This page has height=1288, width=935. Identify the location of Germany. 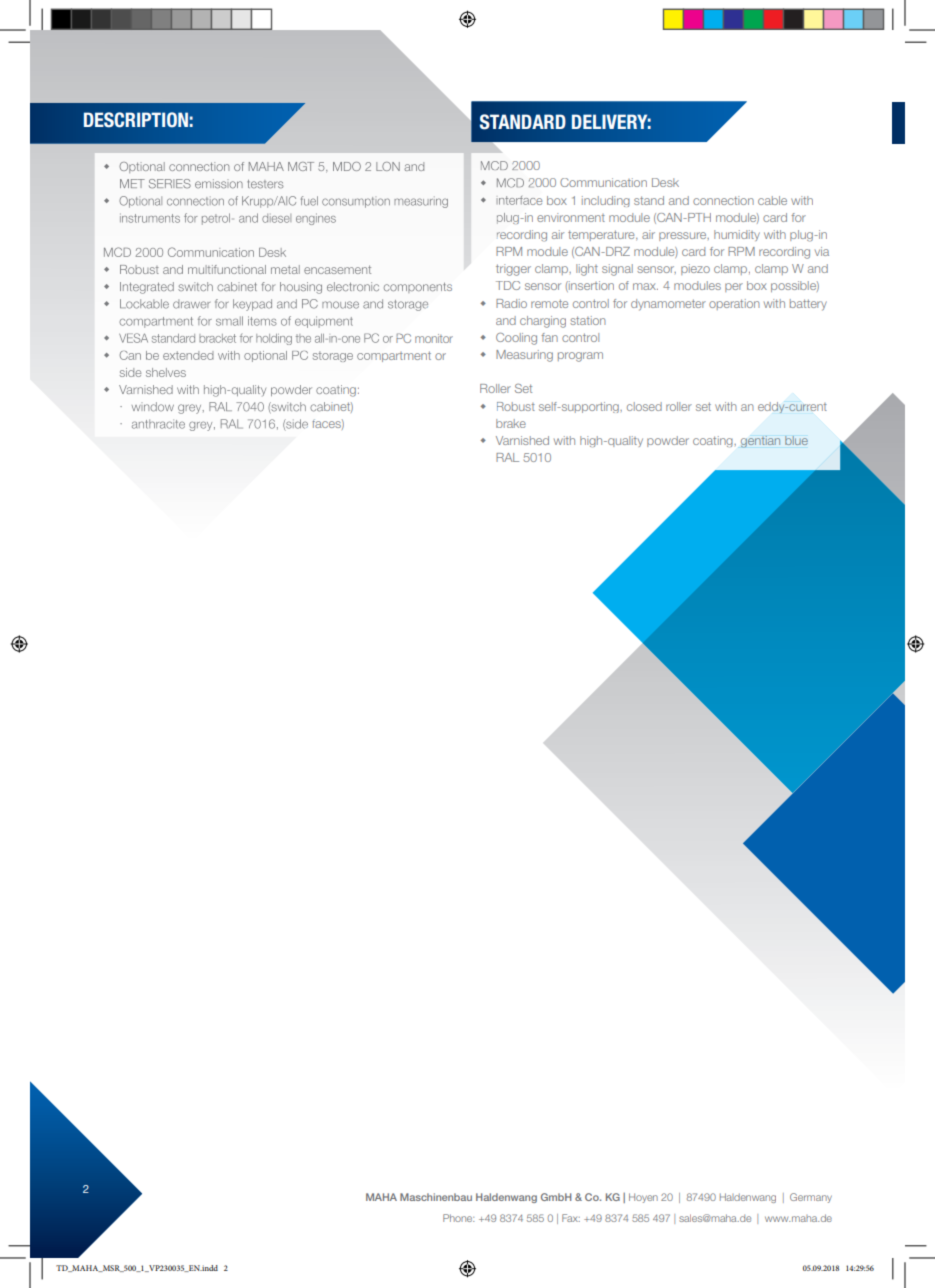
(811, 1198).
